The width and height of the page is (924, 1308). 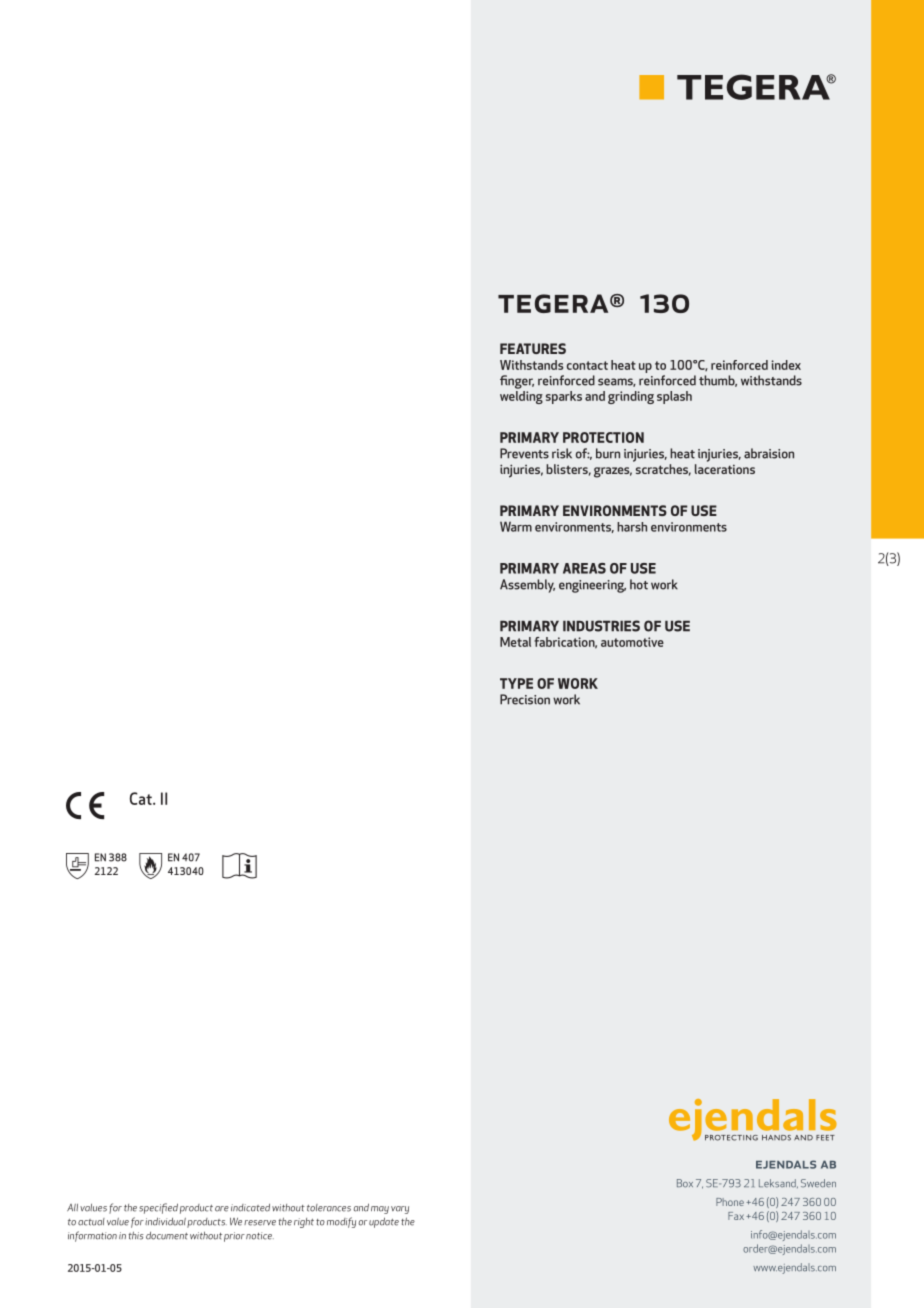 What do you see at coordinates (158, 1208) in the page?
I see `specified` at bounding box center [158, 1208].
